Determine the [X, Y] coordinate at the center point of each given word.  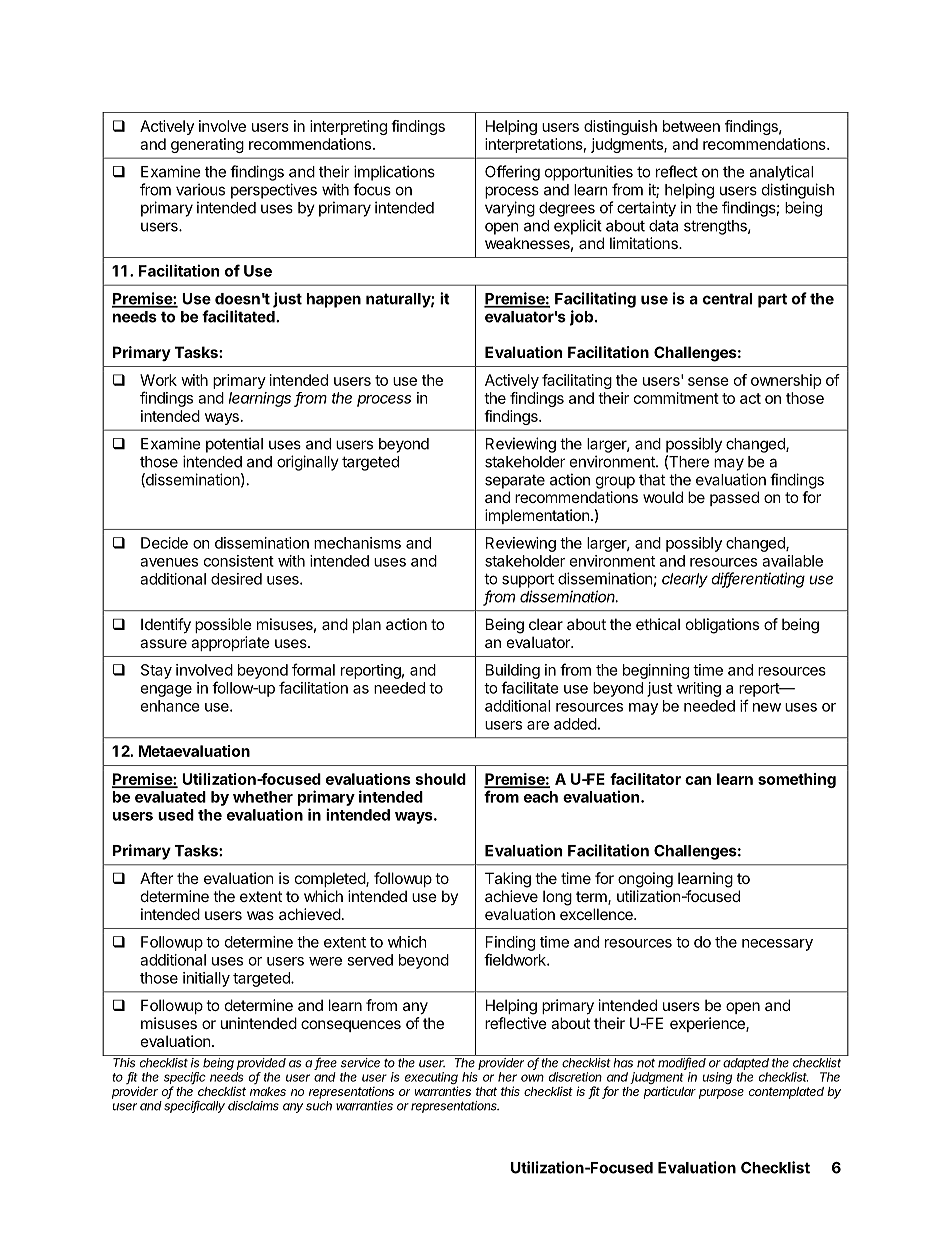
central [727, 299]
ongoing [645, 880]
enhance [170, 706]
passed [734, 498]
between [691, 126]
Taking [508, 880]
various [200, 189]
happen [334, 300]
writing [699, 689]
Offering [512, 173]
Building [513, 671]
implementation [537, 516]
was [260, 915]
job [581, 318]
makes [268, 1091]
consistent [239, 561]
